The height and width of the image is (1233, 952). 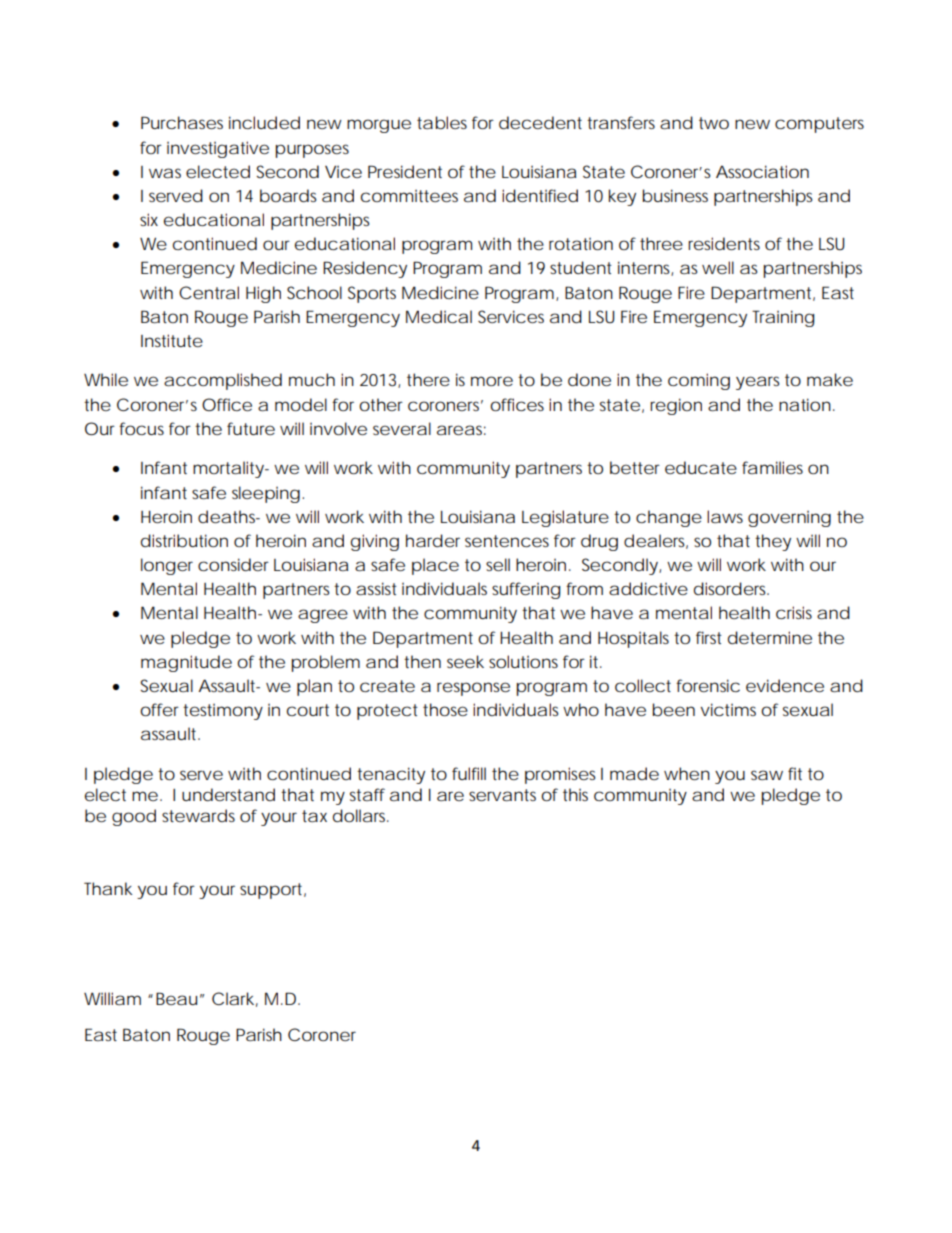 I want to click on distribution, so click(x=184, y=541).
